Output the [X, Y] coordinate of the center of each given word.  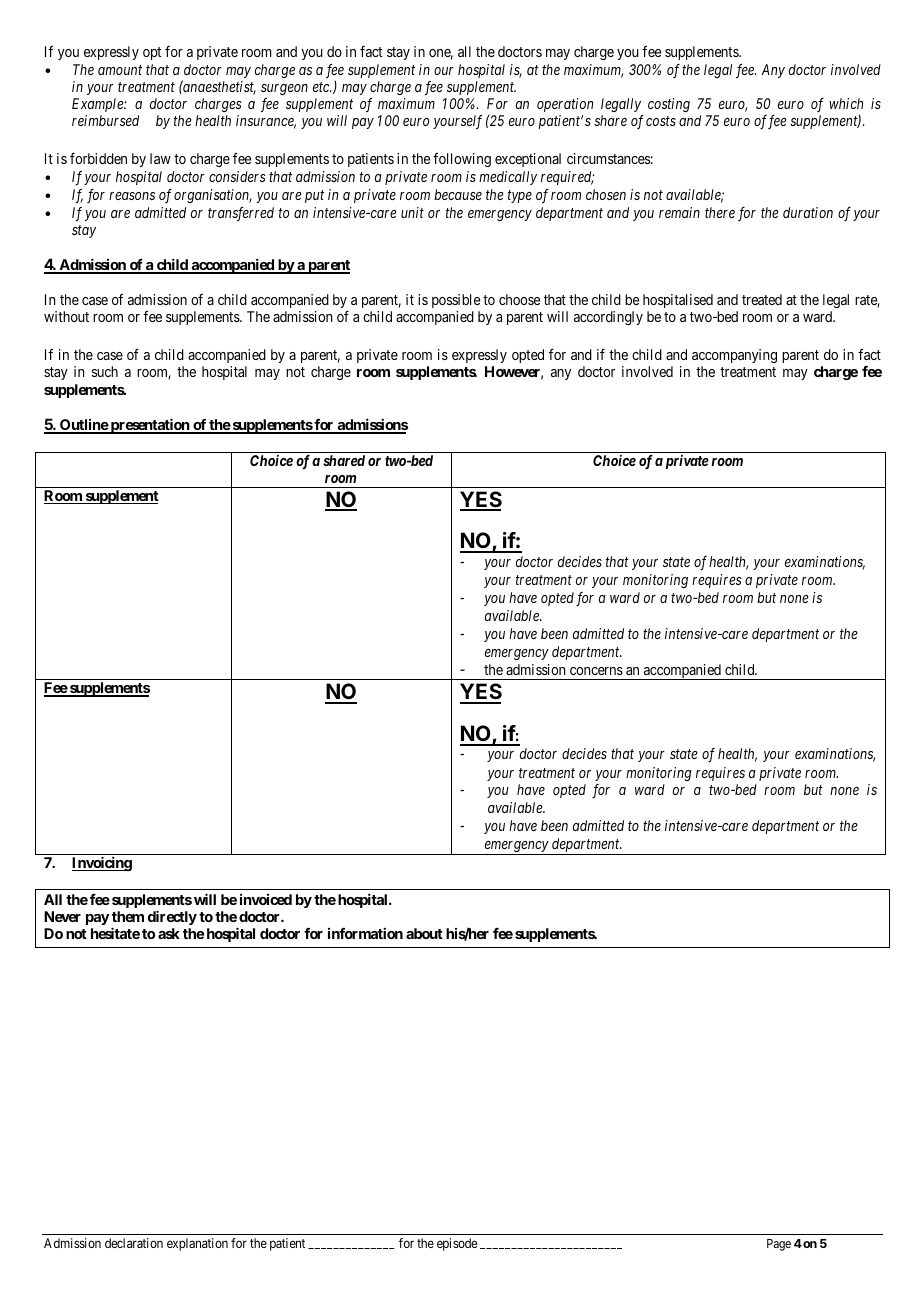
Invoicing [102, 863]
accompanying [734, 358]
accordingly [608, 318]
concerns [596, 671]
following [462, 160]
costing [669, 105]
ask [169, 933]
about [424, 933]
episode [457, 1244]
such [105, 371]
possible [456, 301]
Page [779, 1245]
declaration [134, 1243]
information [365, 933]
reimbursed [105, 120]
